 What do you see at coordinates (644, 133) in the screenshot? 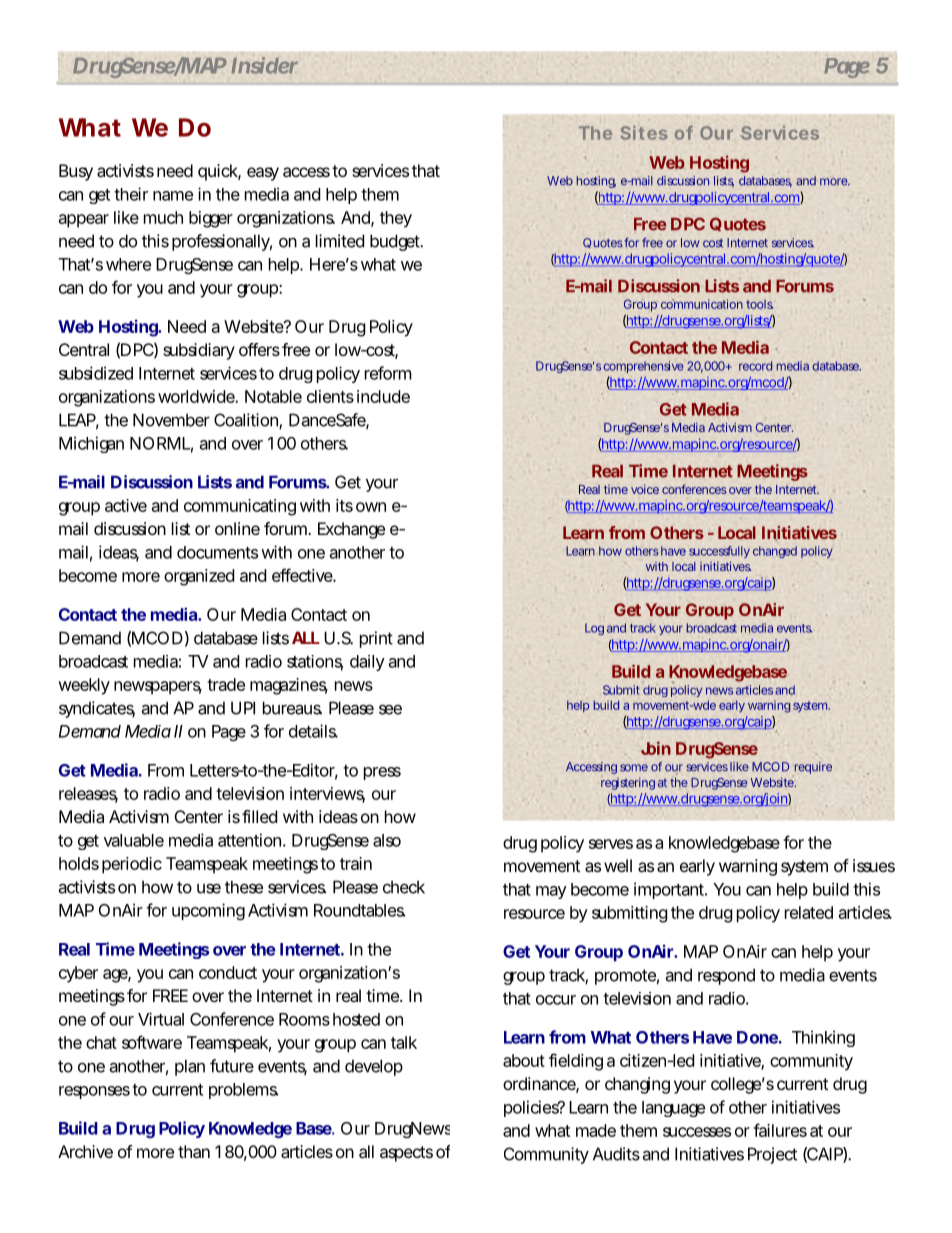
I see `Sites` at bounding box center [644, 133].
